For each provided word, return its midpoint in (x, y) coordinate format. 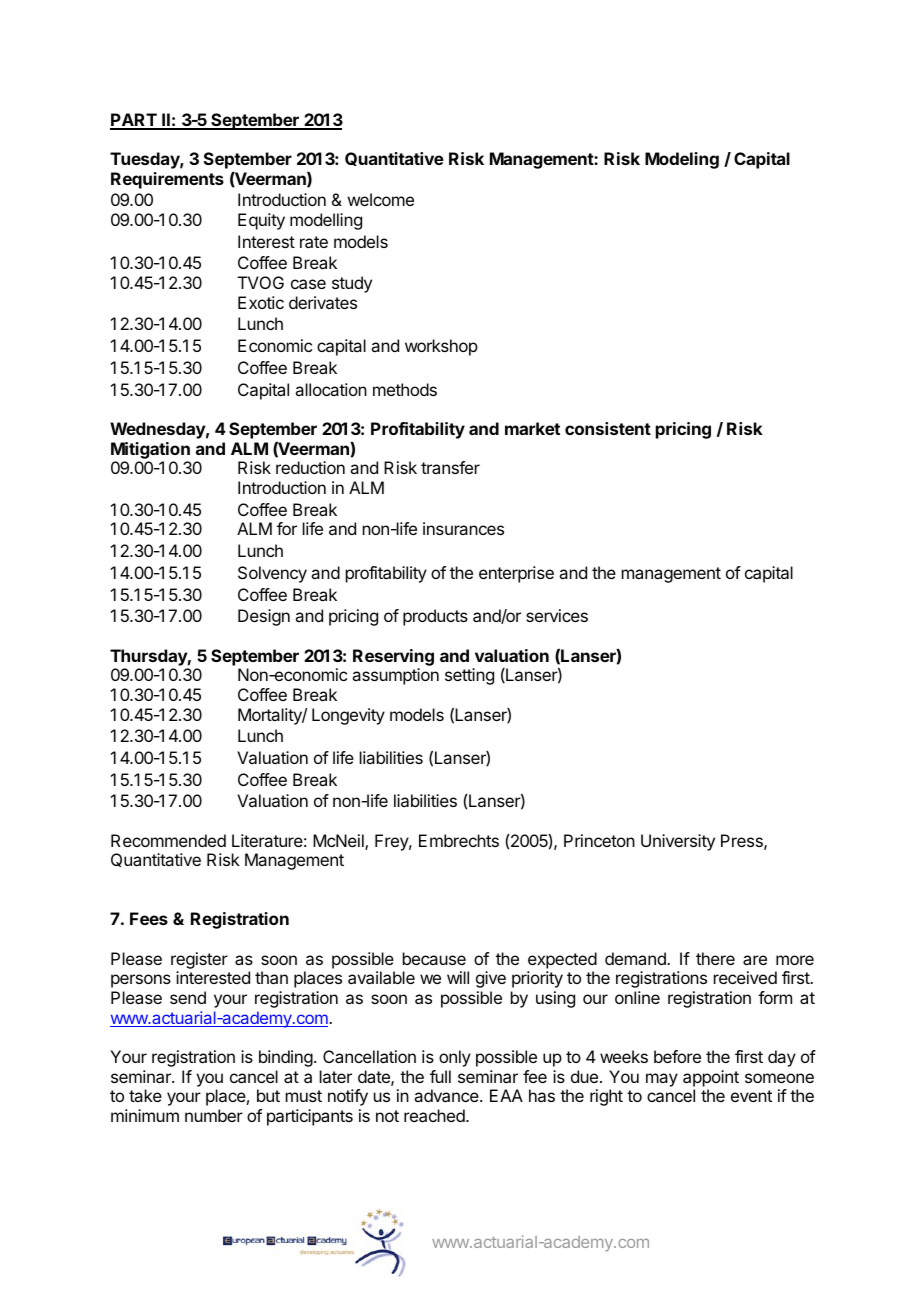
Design (264, 617)
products (435, 617)
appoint (711, 1078)
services (557, 615)
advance (447, 1095)
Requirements (167, 180)
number (214, 1115)
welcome (381, 199)
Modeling (682, 160)
